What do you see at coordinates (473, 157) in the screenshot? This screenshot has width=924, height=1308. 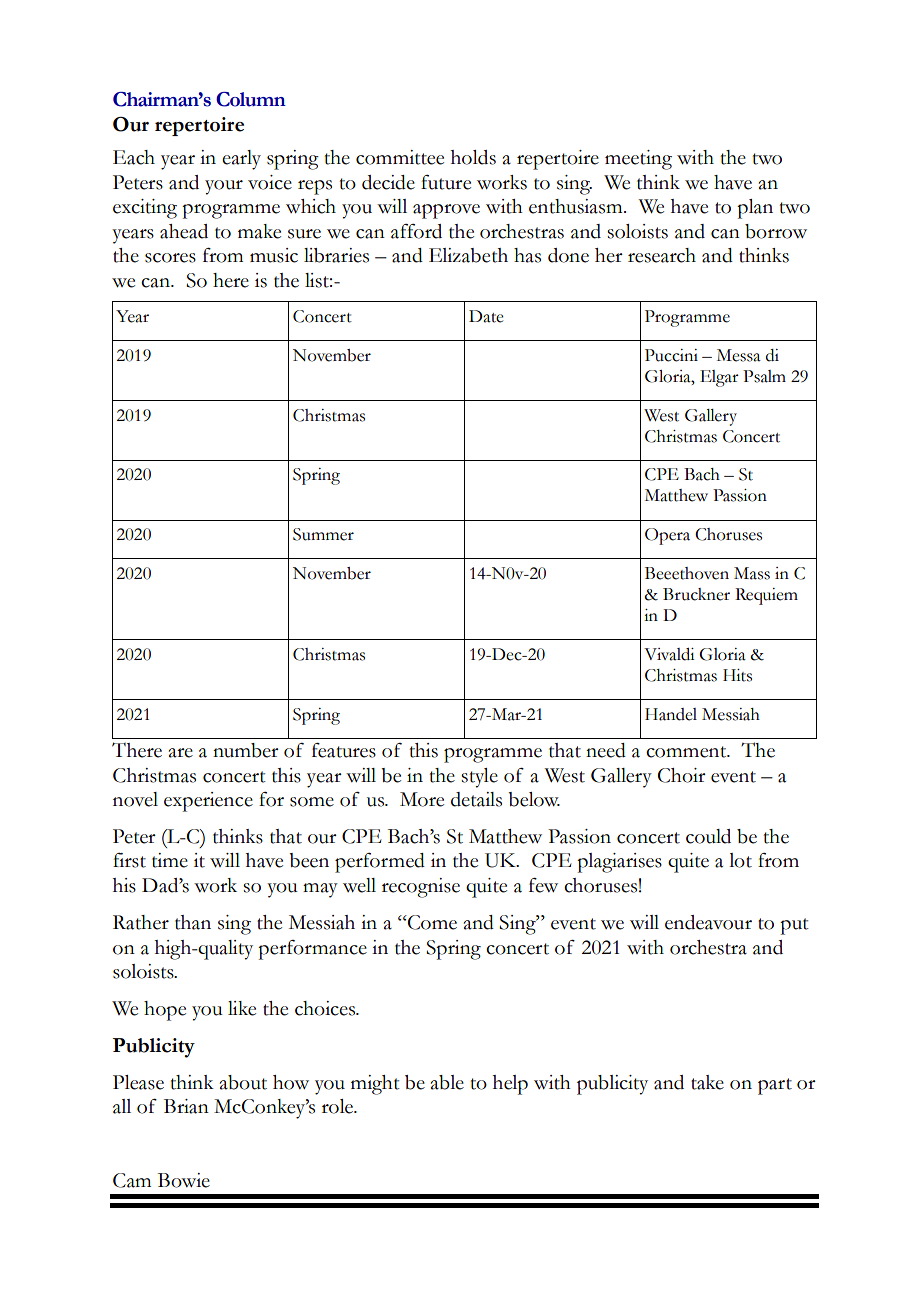 I see `holds` at bounding box center [473, 157].
